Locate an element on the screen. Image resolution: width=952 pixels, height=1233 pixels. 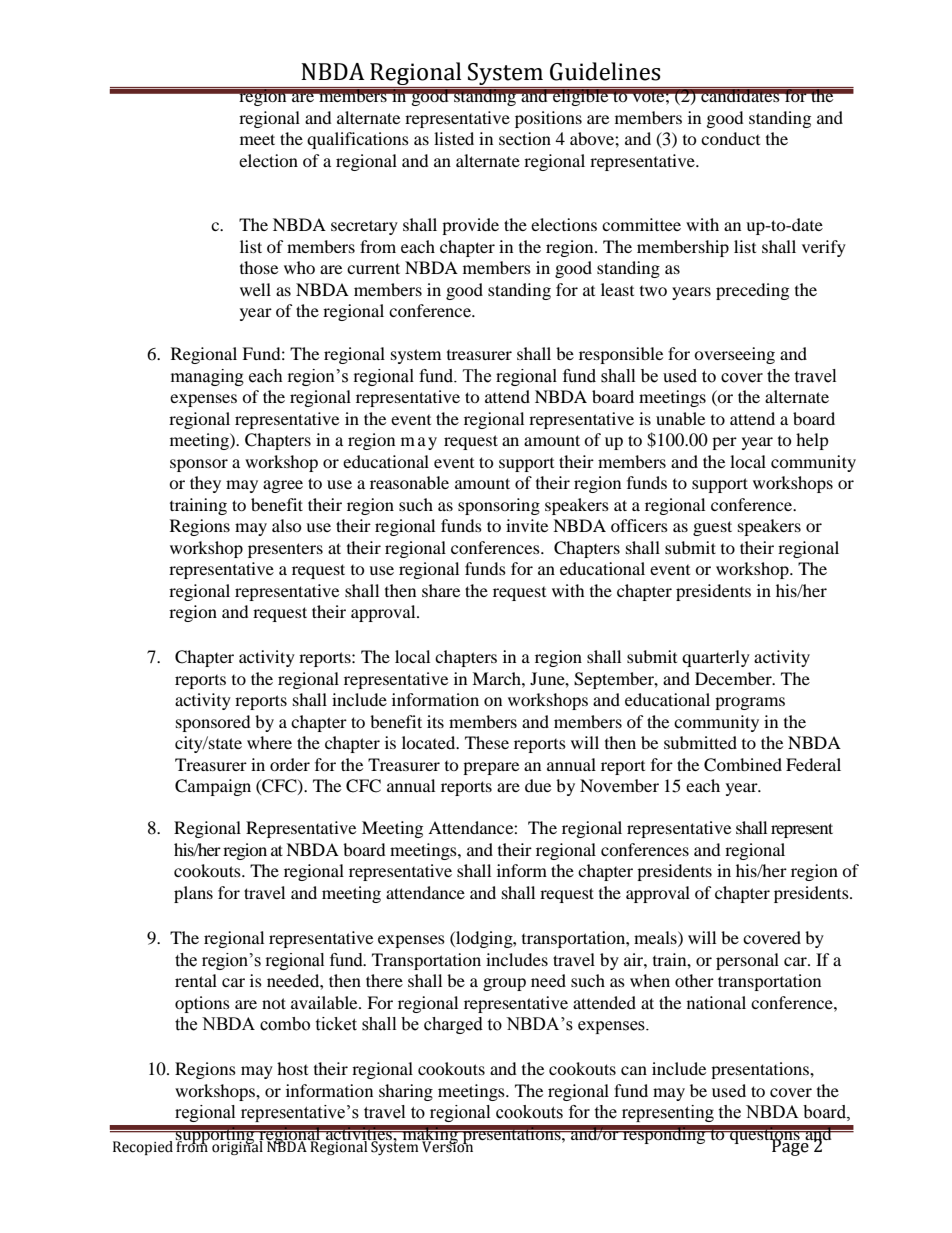
positions is located at coordinates (548, 119).
